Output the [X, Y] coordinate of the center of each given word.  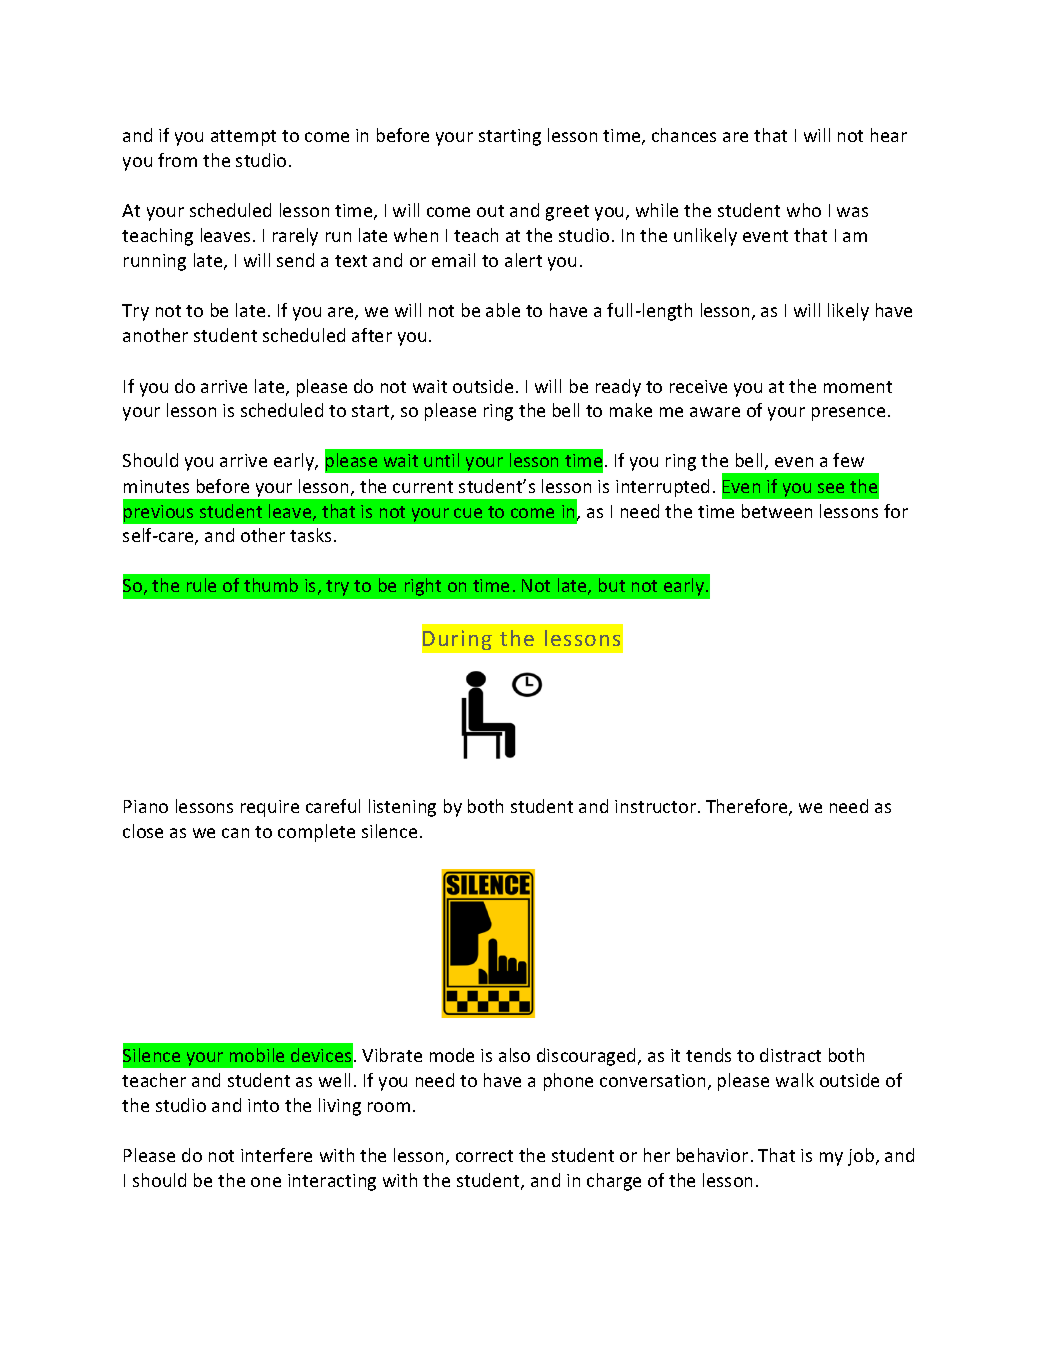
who [804, 210]
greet [567, 213]
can [235, 833]
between [777, 511]
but [612, 585]
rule [201, 585]
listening [402, 808]
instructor [655, 806]
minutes [156, 486]
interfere [276, 1155]
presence [848, 414]
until [441, 460]
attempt [243, 138]
